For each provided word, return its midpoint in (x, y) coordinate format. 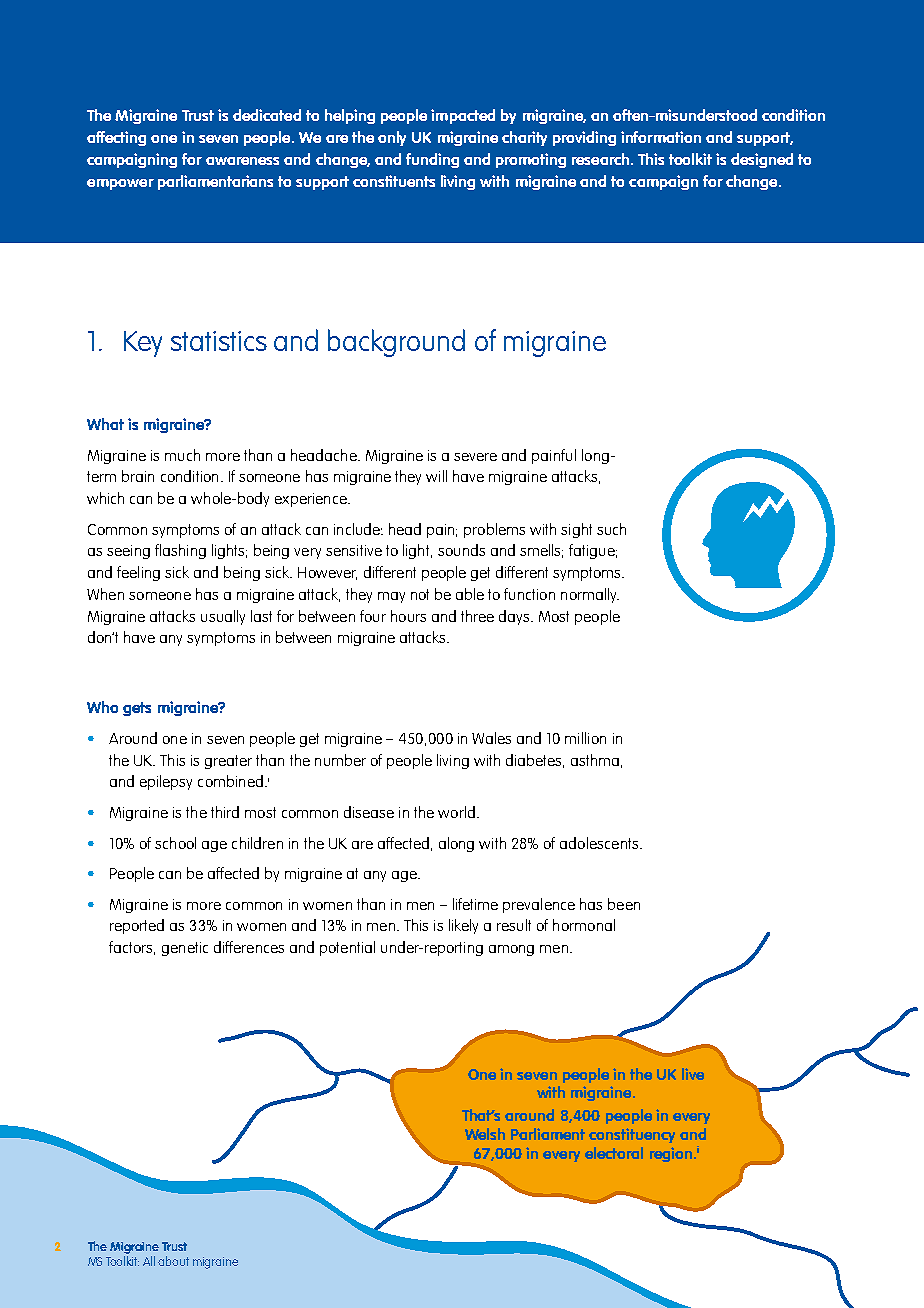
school (175, 843)
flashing (180, 551)
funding (432, 160)
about (173, 1261)
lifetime (475, 904)
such (611, 529)
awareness (242, 161)
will (436, 476)
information (661, 137)
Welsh (485, 1134)
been (624, 904)
